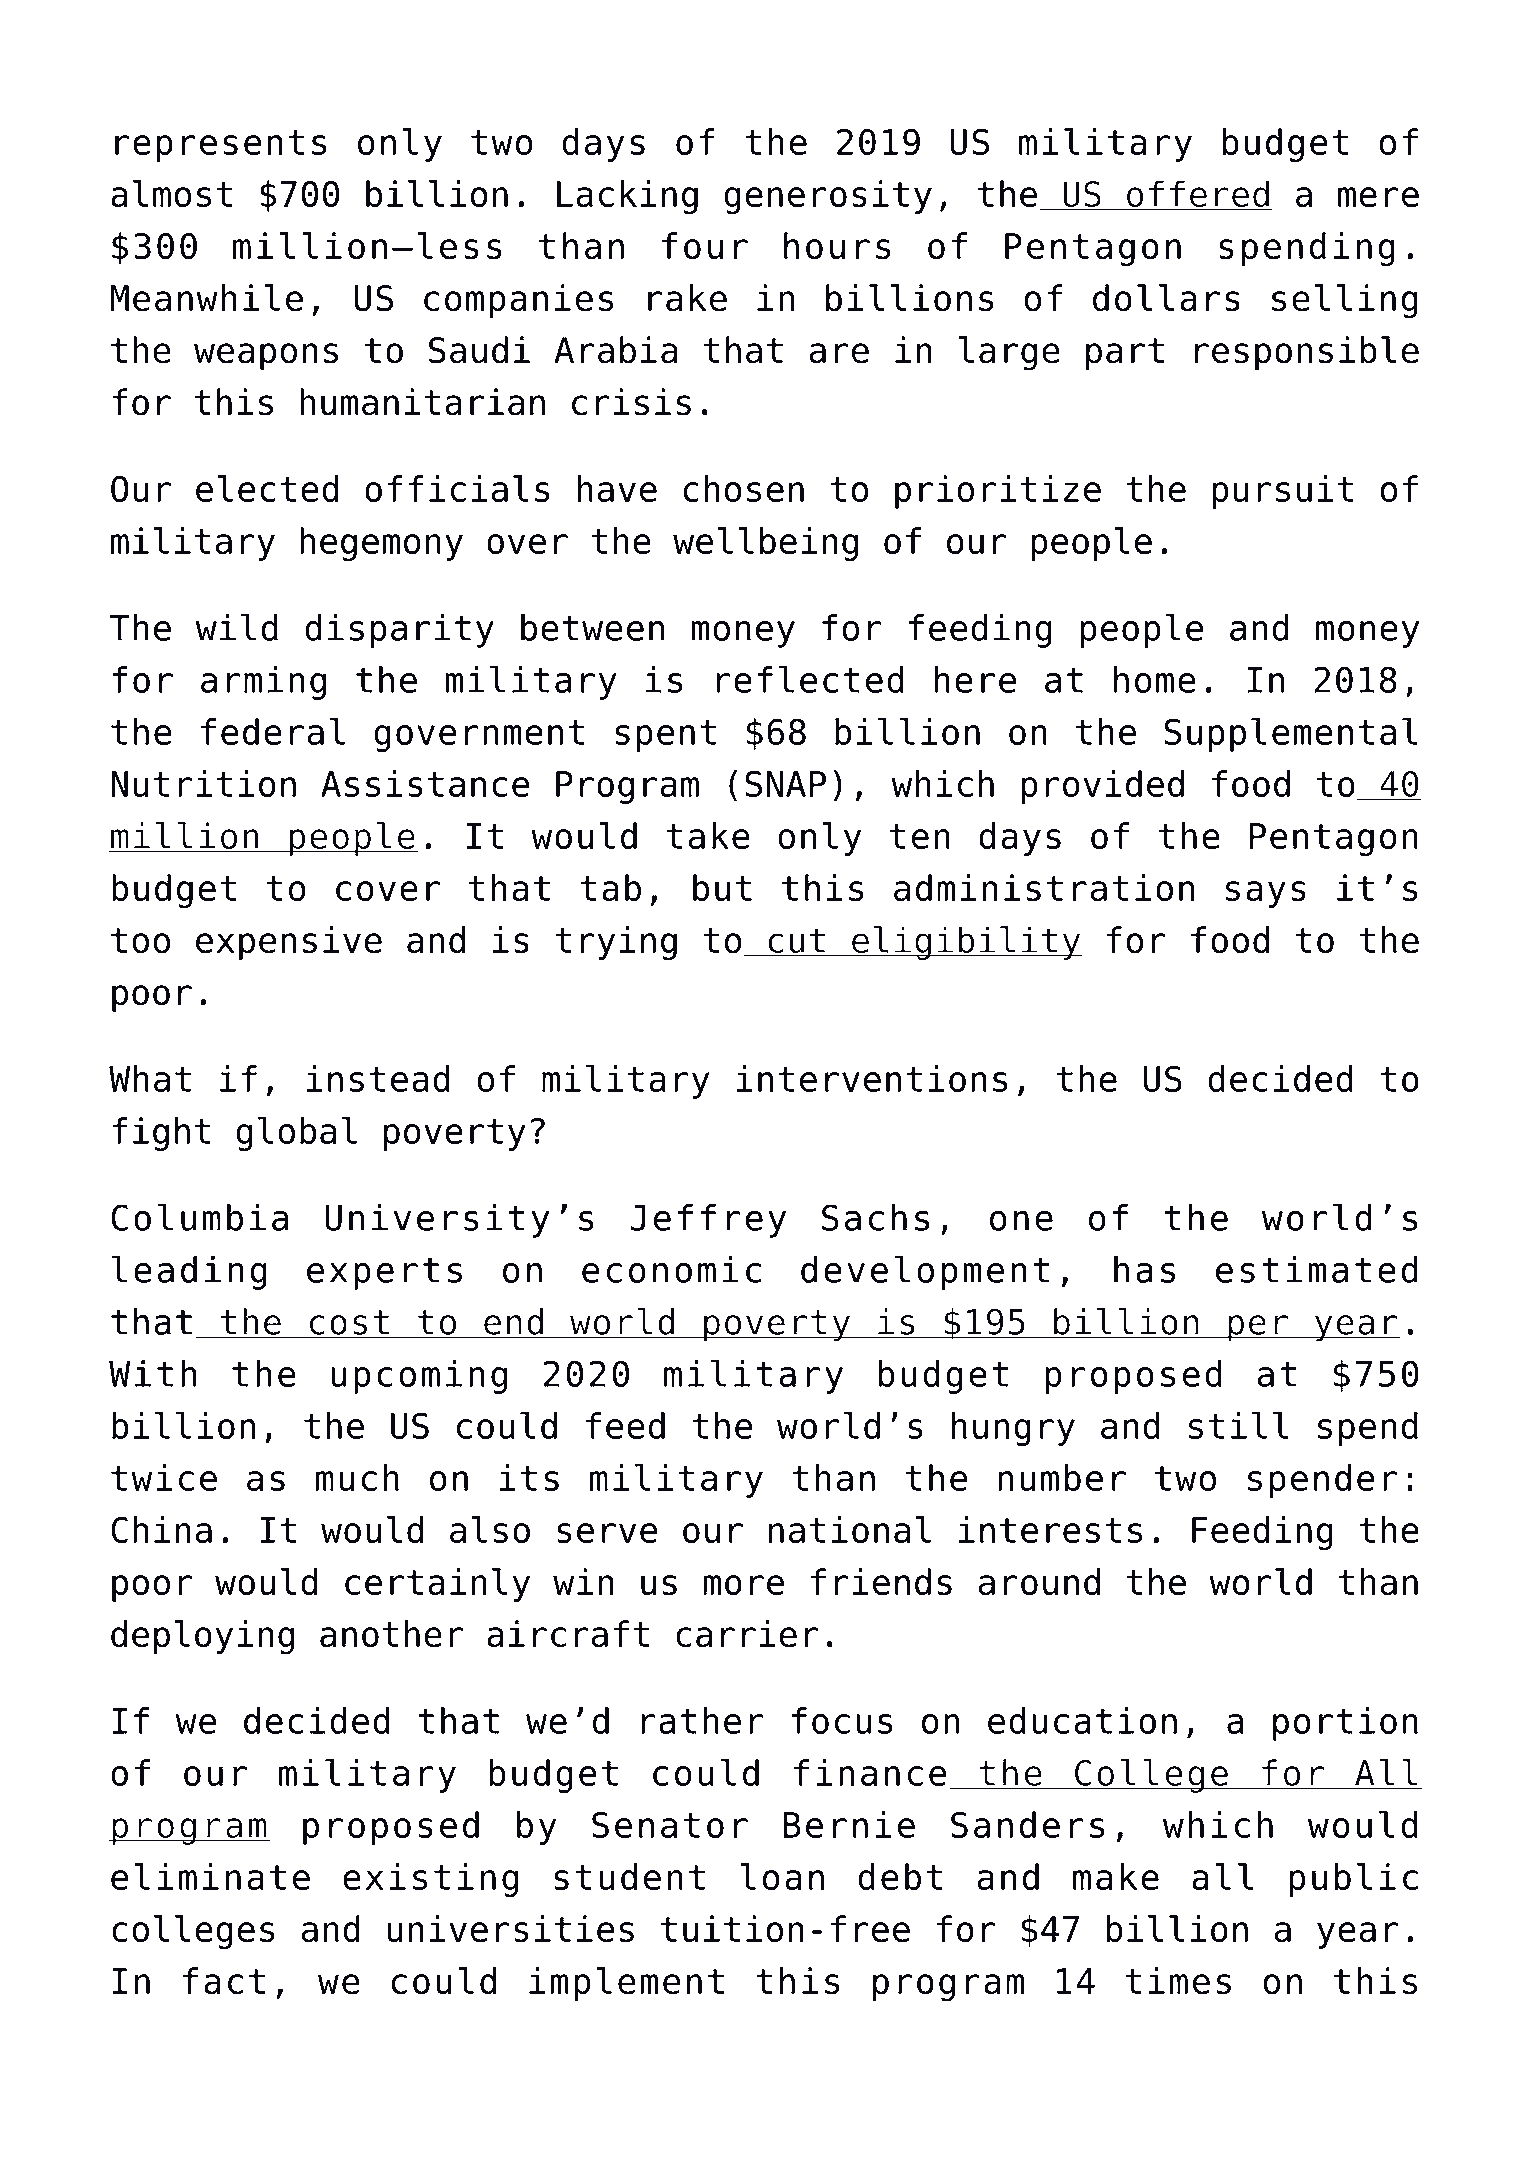  What do you see at coordinates (224, 1981) in the image?
I see `fact` at bounding box center [224, 1981].
